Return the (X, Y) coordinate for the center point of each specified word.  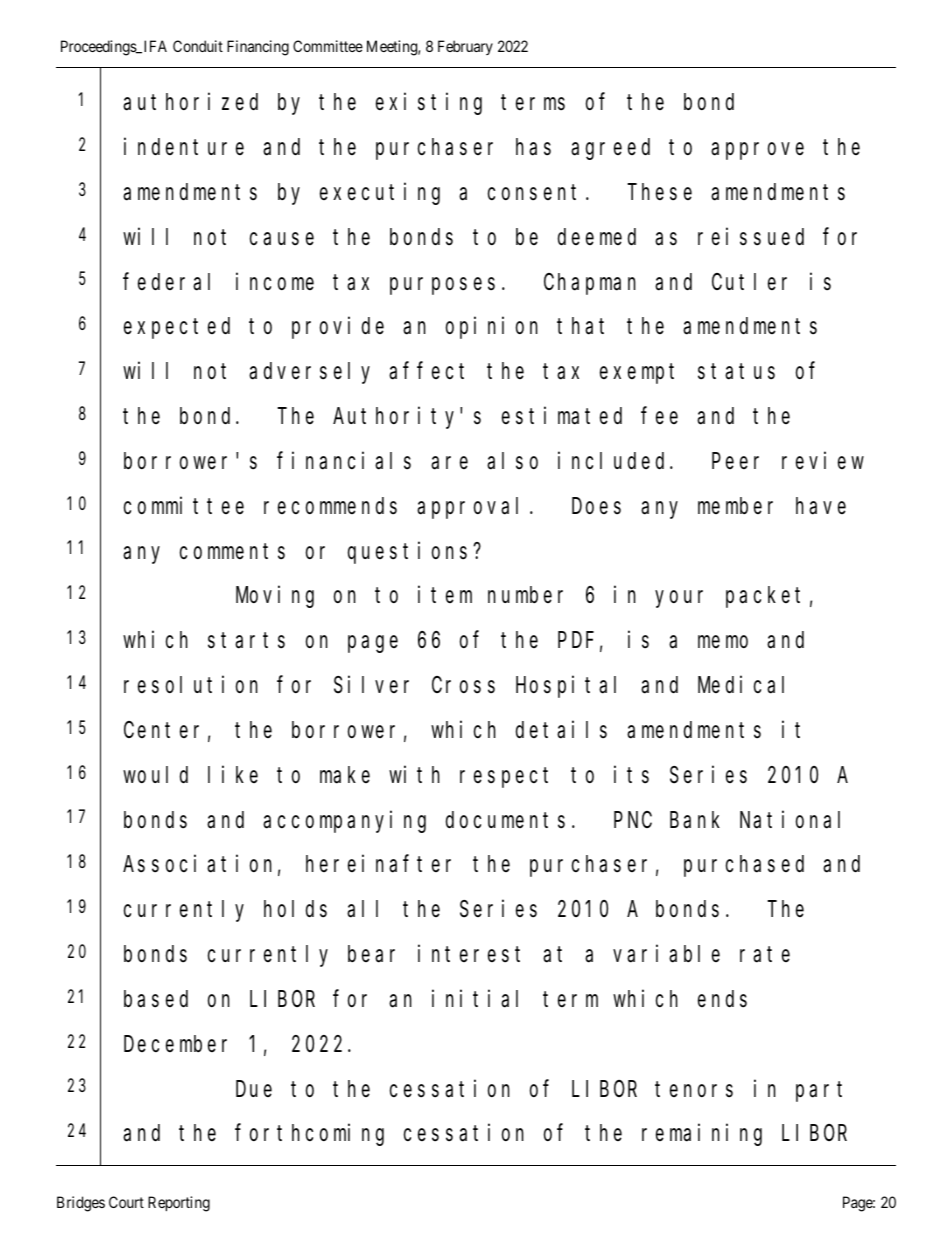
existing (429, 104)
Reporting (179, 1204)
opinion (492, 328)
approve (757, 151)
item (445, 594)
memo (723, 642)
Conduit (198, 46)
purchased (744, 866)
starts (246, 641)
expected (177, 328)
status (736, 372)
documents (505, 820)
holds (295, 909)
